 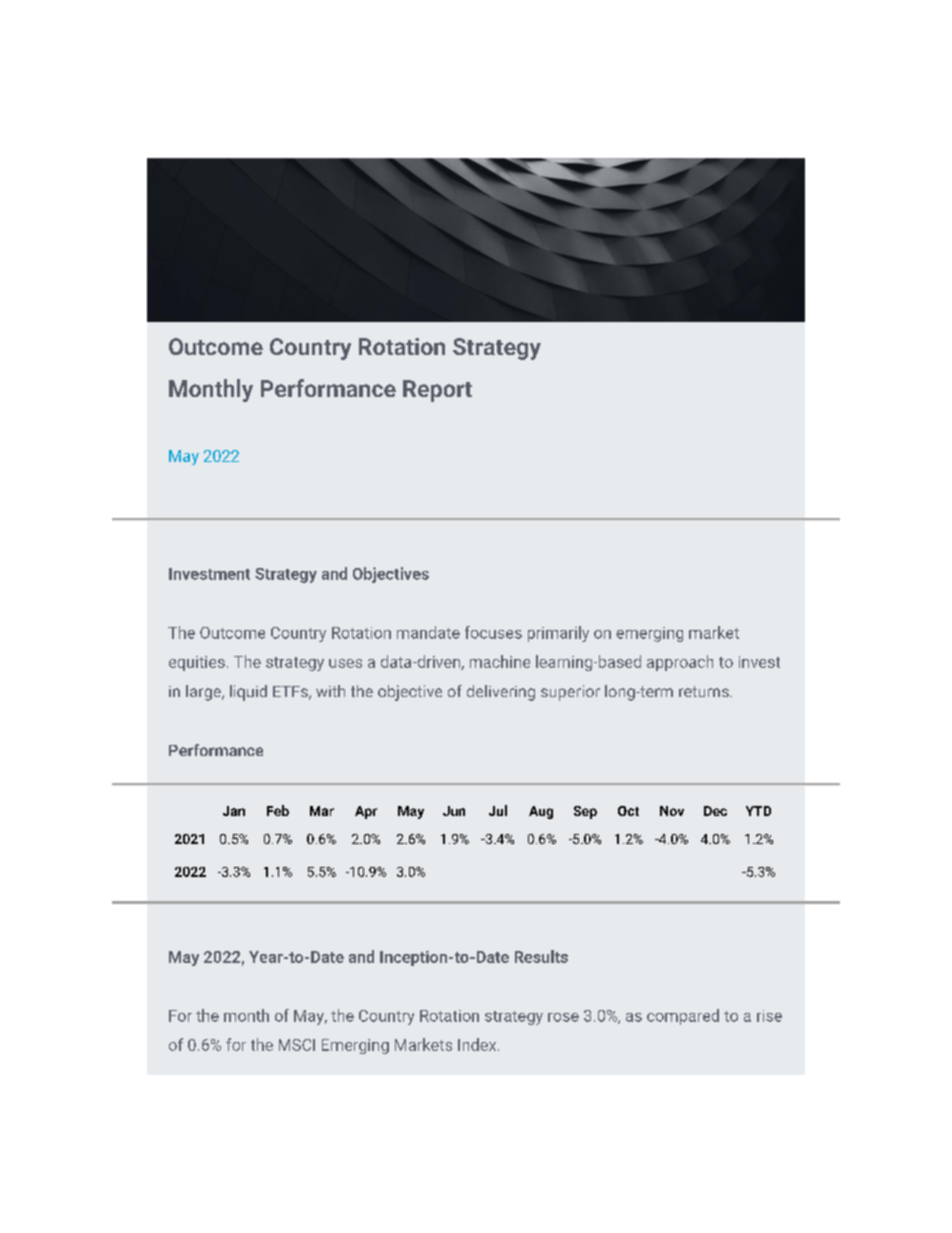 What do you see at coordinates (437, 391) in the screenshot?
I see `Report` at bounding box center [437, 391].
